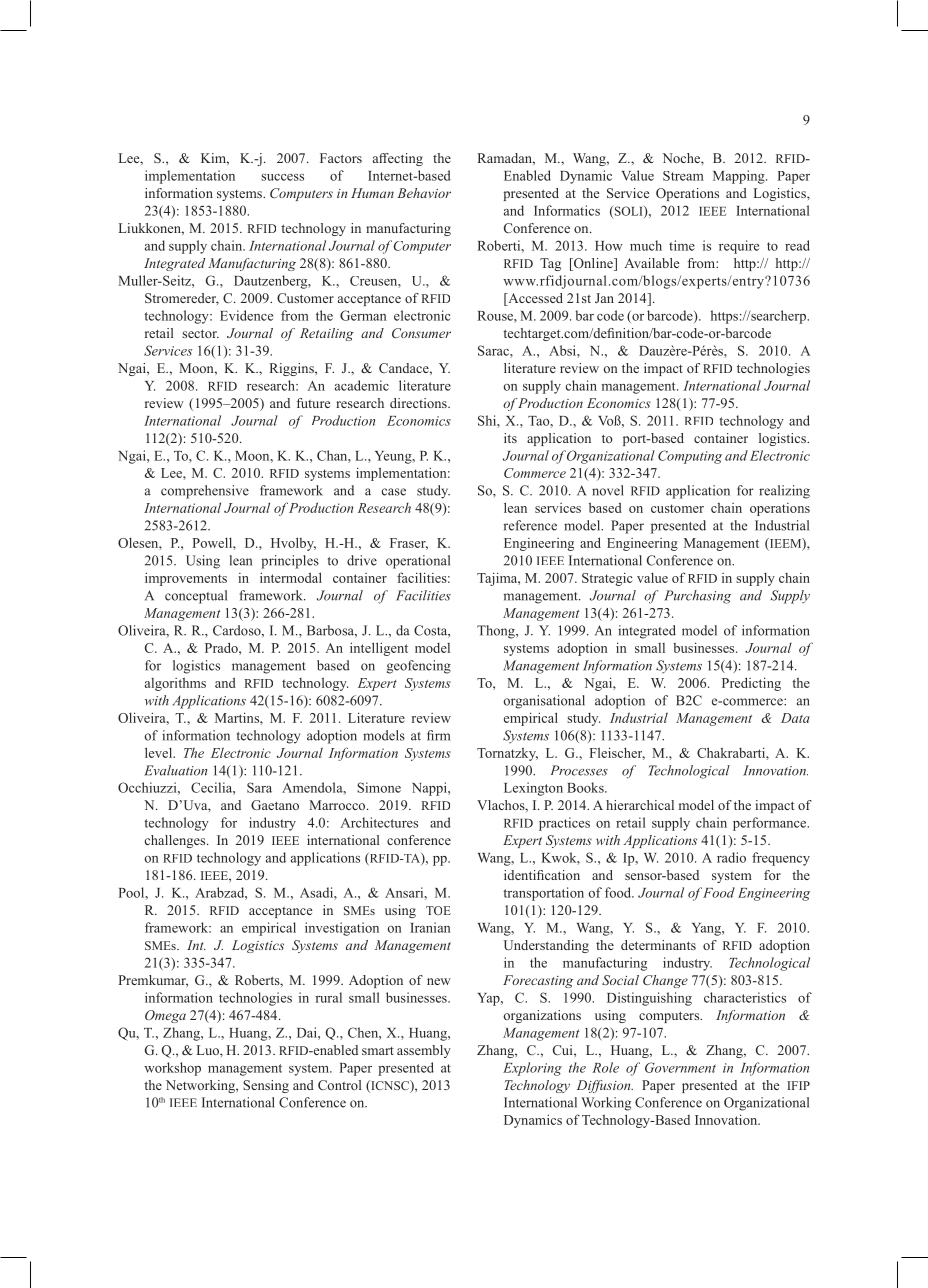 This screenshot has width=928, height=1288. Describe the element at coordinates (282, 177) in the screenshot. I see `success` at that location.
